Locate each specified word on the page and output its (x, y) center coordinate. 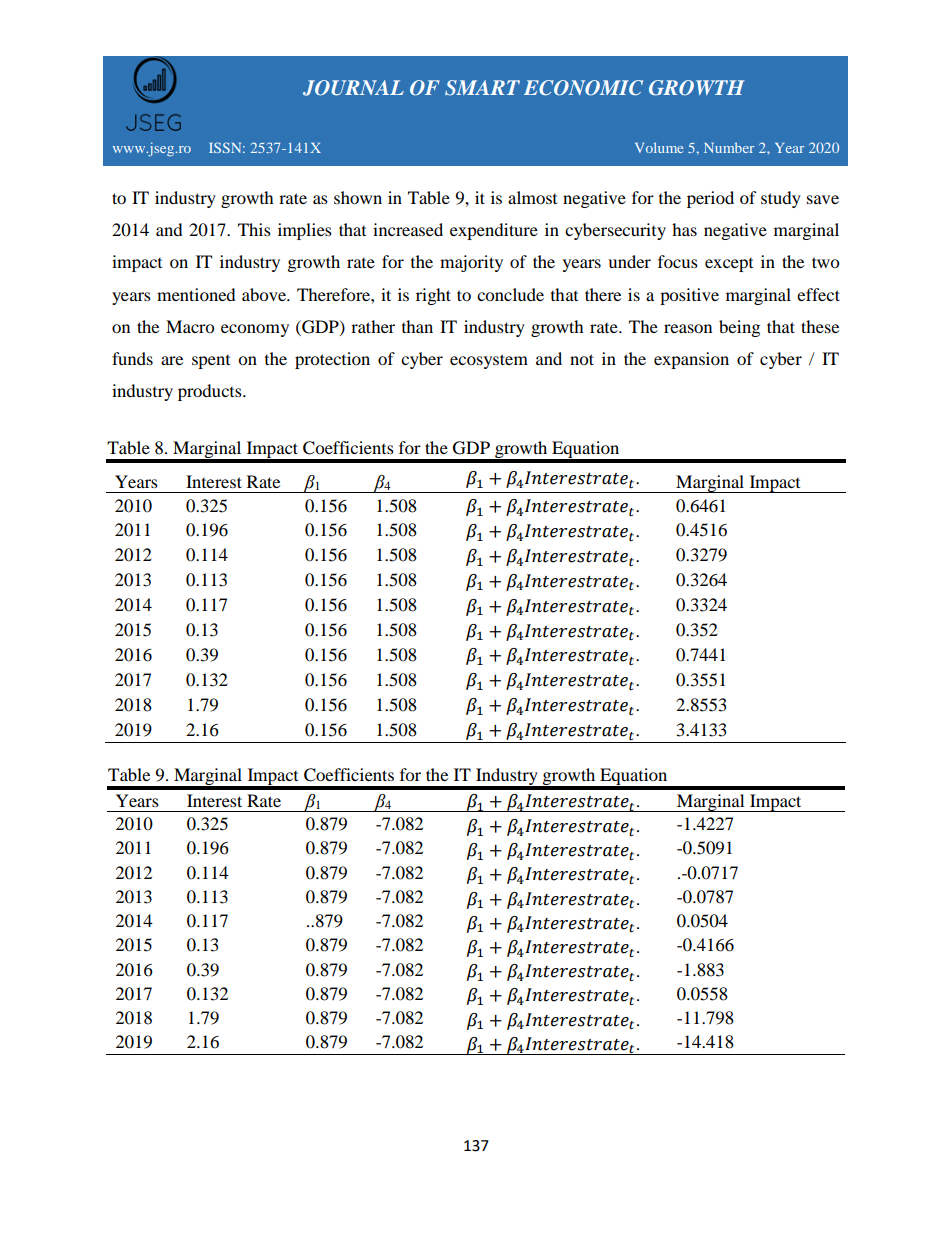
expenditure (494, 231)
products (211, 392)
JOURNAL (353, 88)
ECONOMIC (583, 88)
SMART (482, 88)
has (684, 229)
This (254, 229)
